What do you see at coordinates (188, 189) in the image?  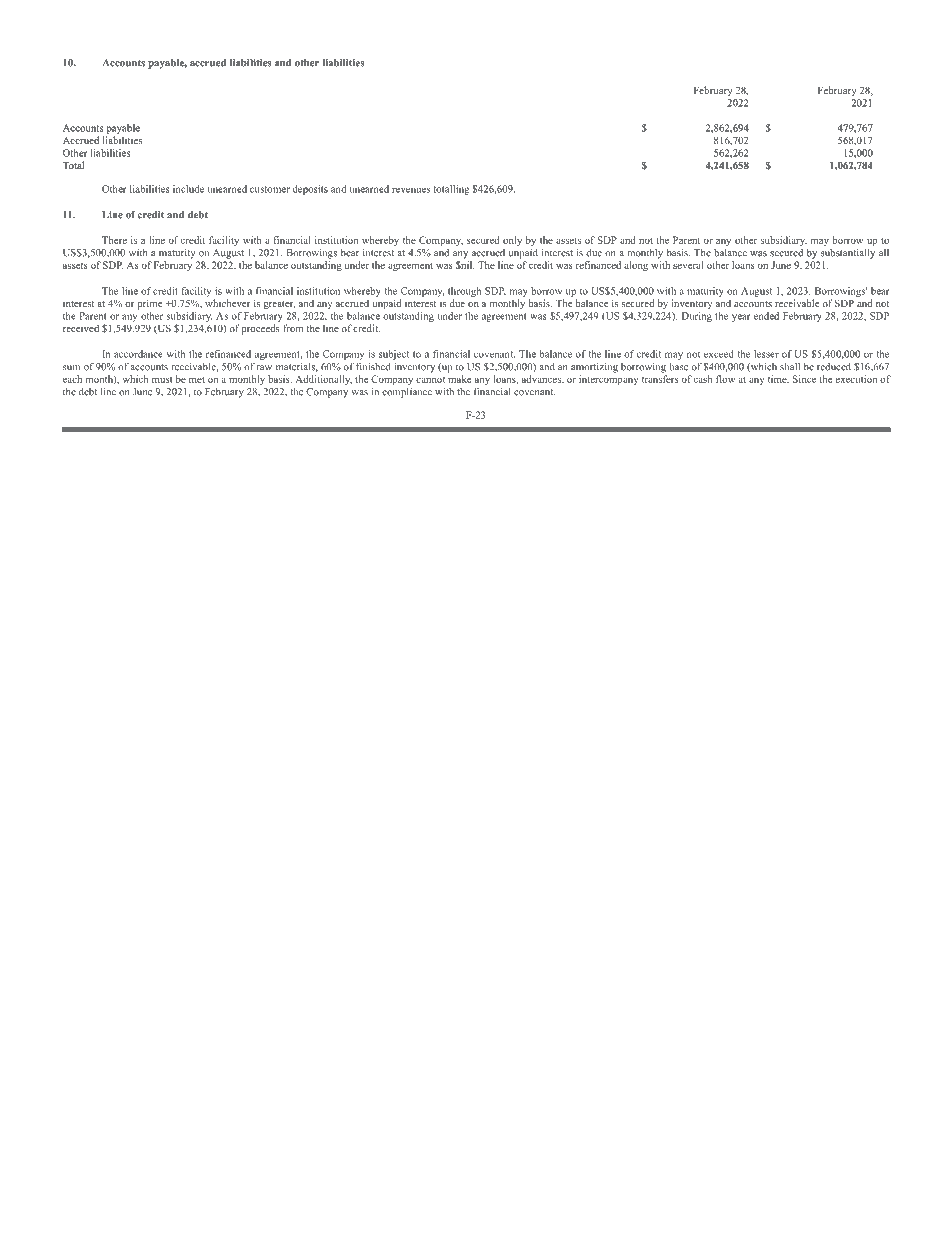 I see `include` at bounding box center [188, 189].
